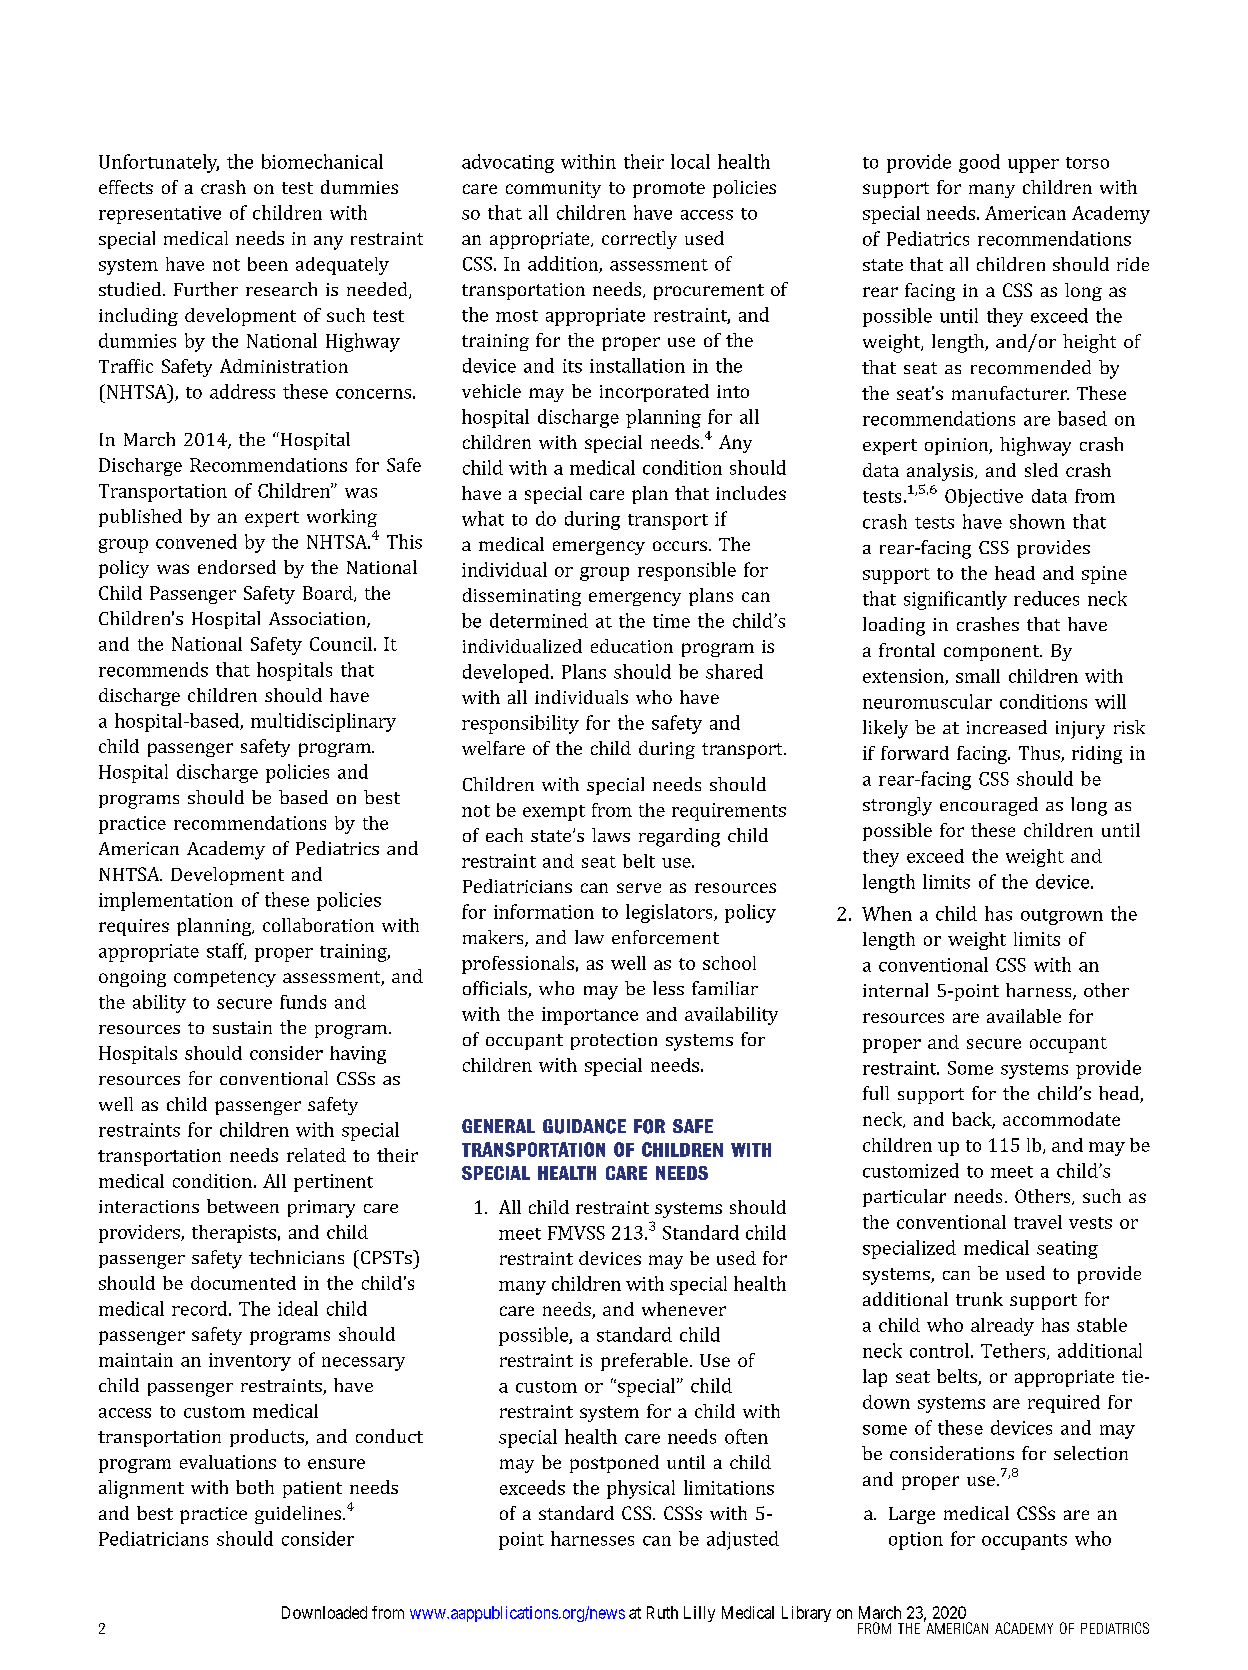 Image resolution: width=1248 pixels, height=1670 pixels. What do you see at coordinates (1033, 166) in the screenshot?
I see `upper` at bounding box center [1033, 166].
